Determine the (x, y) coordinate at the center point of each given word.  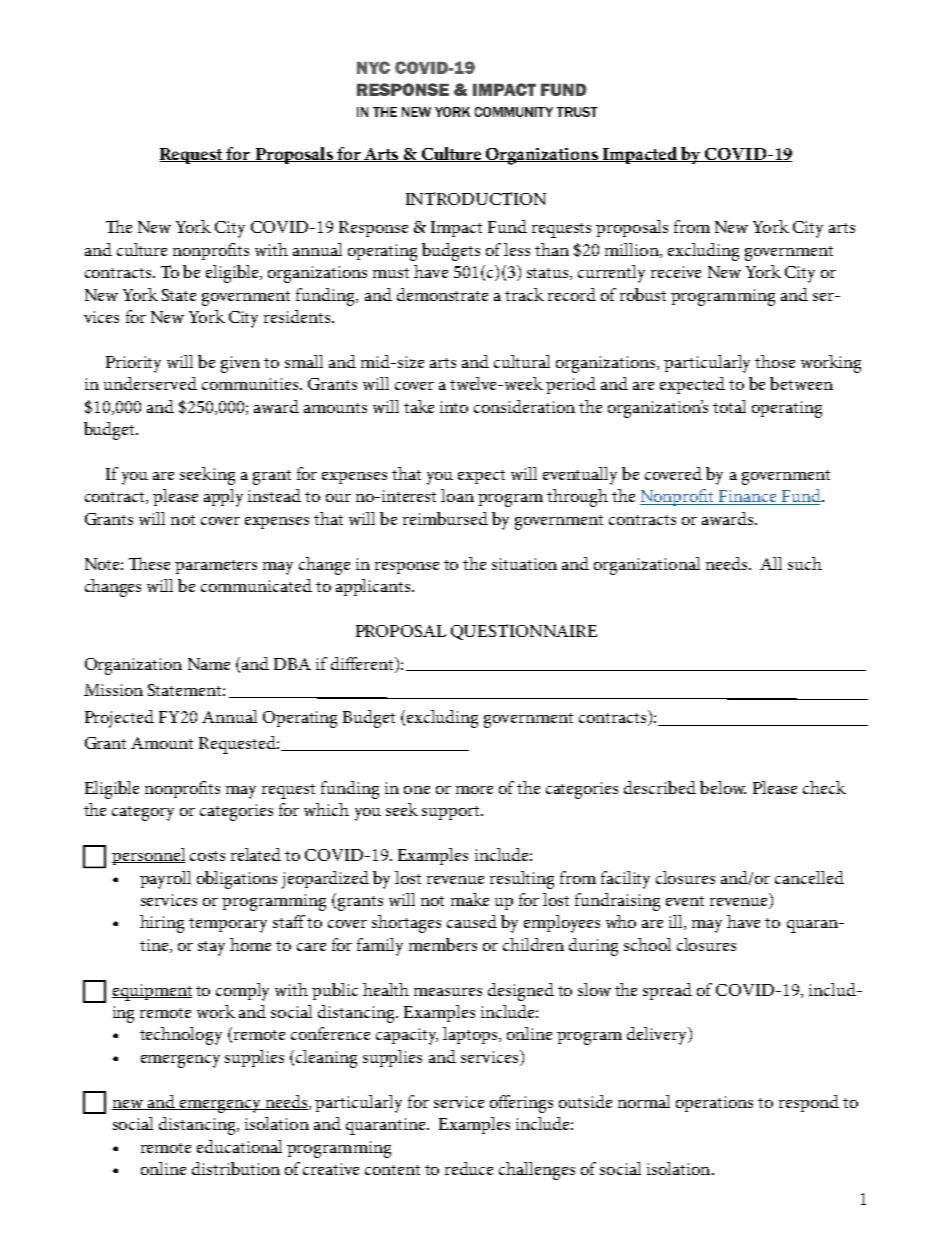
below (723, 787)
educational (239, 1146)
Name (209, 664)
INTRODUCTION (476, 198)
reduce (469, 1168)
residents (297, 316)
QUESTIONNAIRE (524, 632)
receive (676, 272)
